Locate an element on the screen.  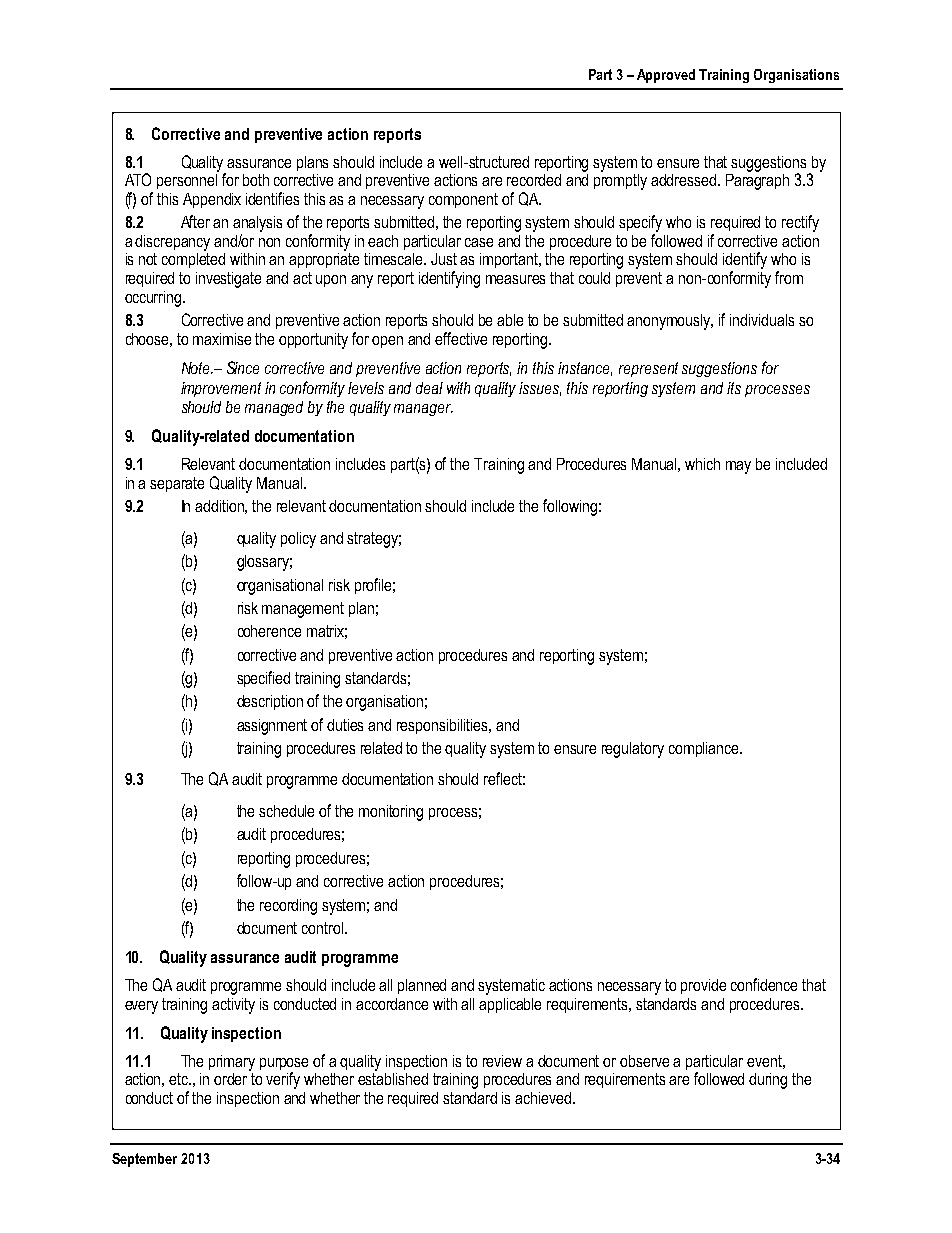
compliance is located at coordinates (705, 749).
